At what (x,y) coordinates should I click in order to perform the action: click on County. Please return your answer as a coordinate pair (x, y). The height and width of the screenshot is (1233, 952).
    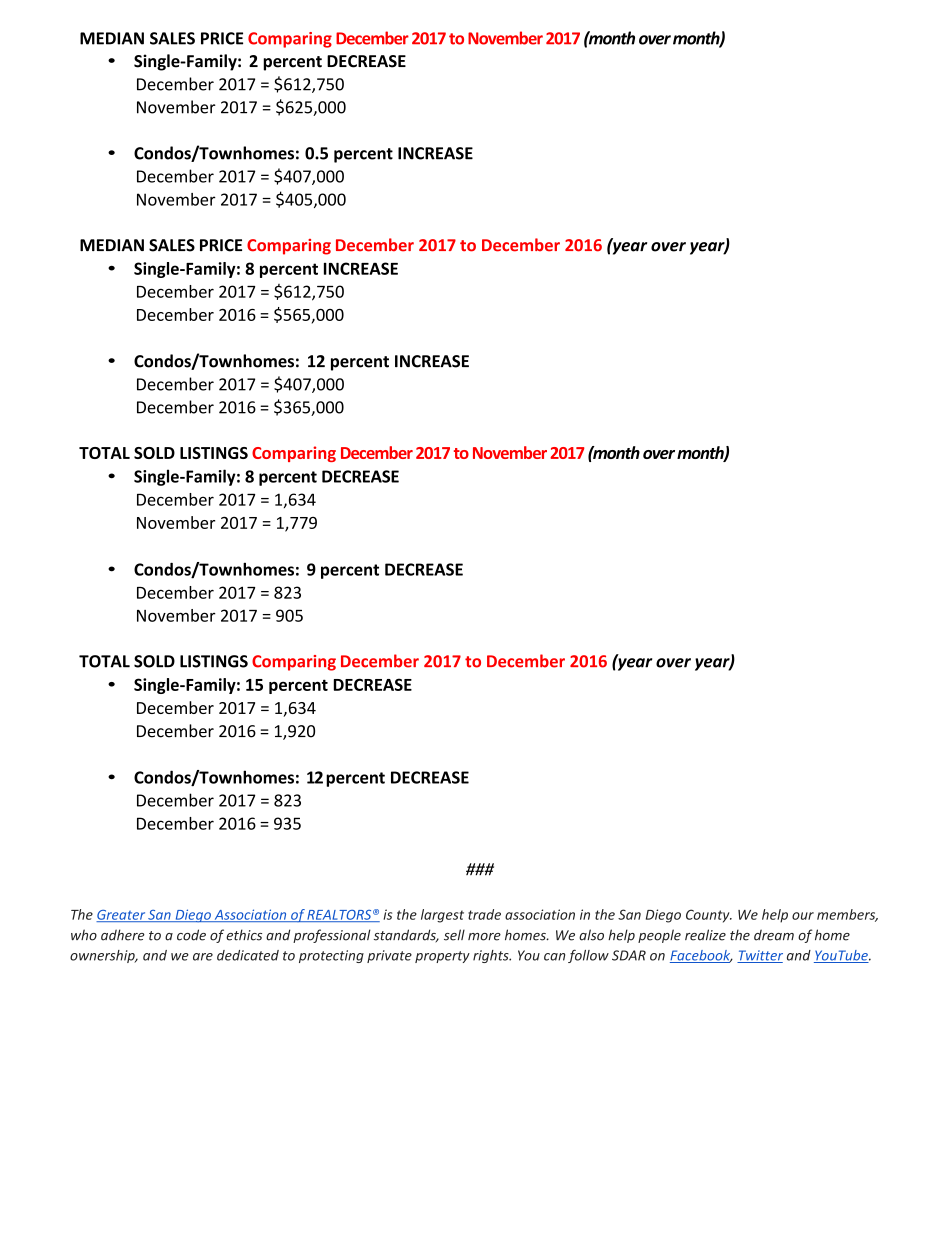
    Looking at the image, I should click on (709, 916).
